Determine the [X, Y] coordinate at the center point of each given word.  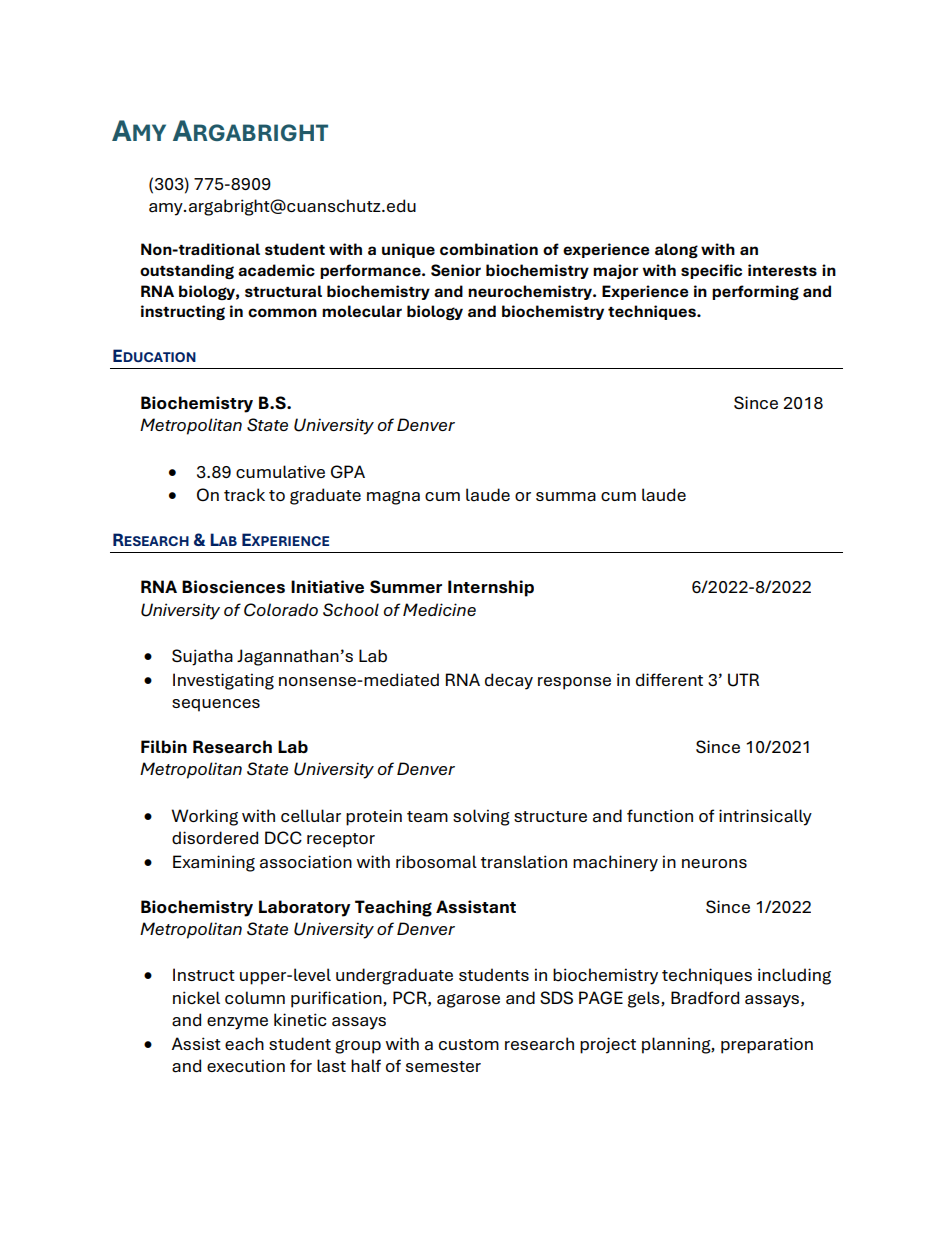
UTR [743, 680]
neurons [714, 863]
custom [469, 1044]
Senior [456, 270]
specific [711, 271]
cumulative [280, 472]
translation [524, 862]
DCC [283, 837]
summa [566, 497]
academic [276, 270]
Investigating [223, 681]
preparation [767, 1045]
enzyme [237, 1023]
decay [509, 681]
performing [755, 292]
